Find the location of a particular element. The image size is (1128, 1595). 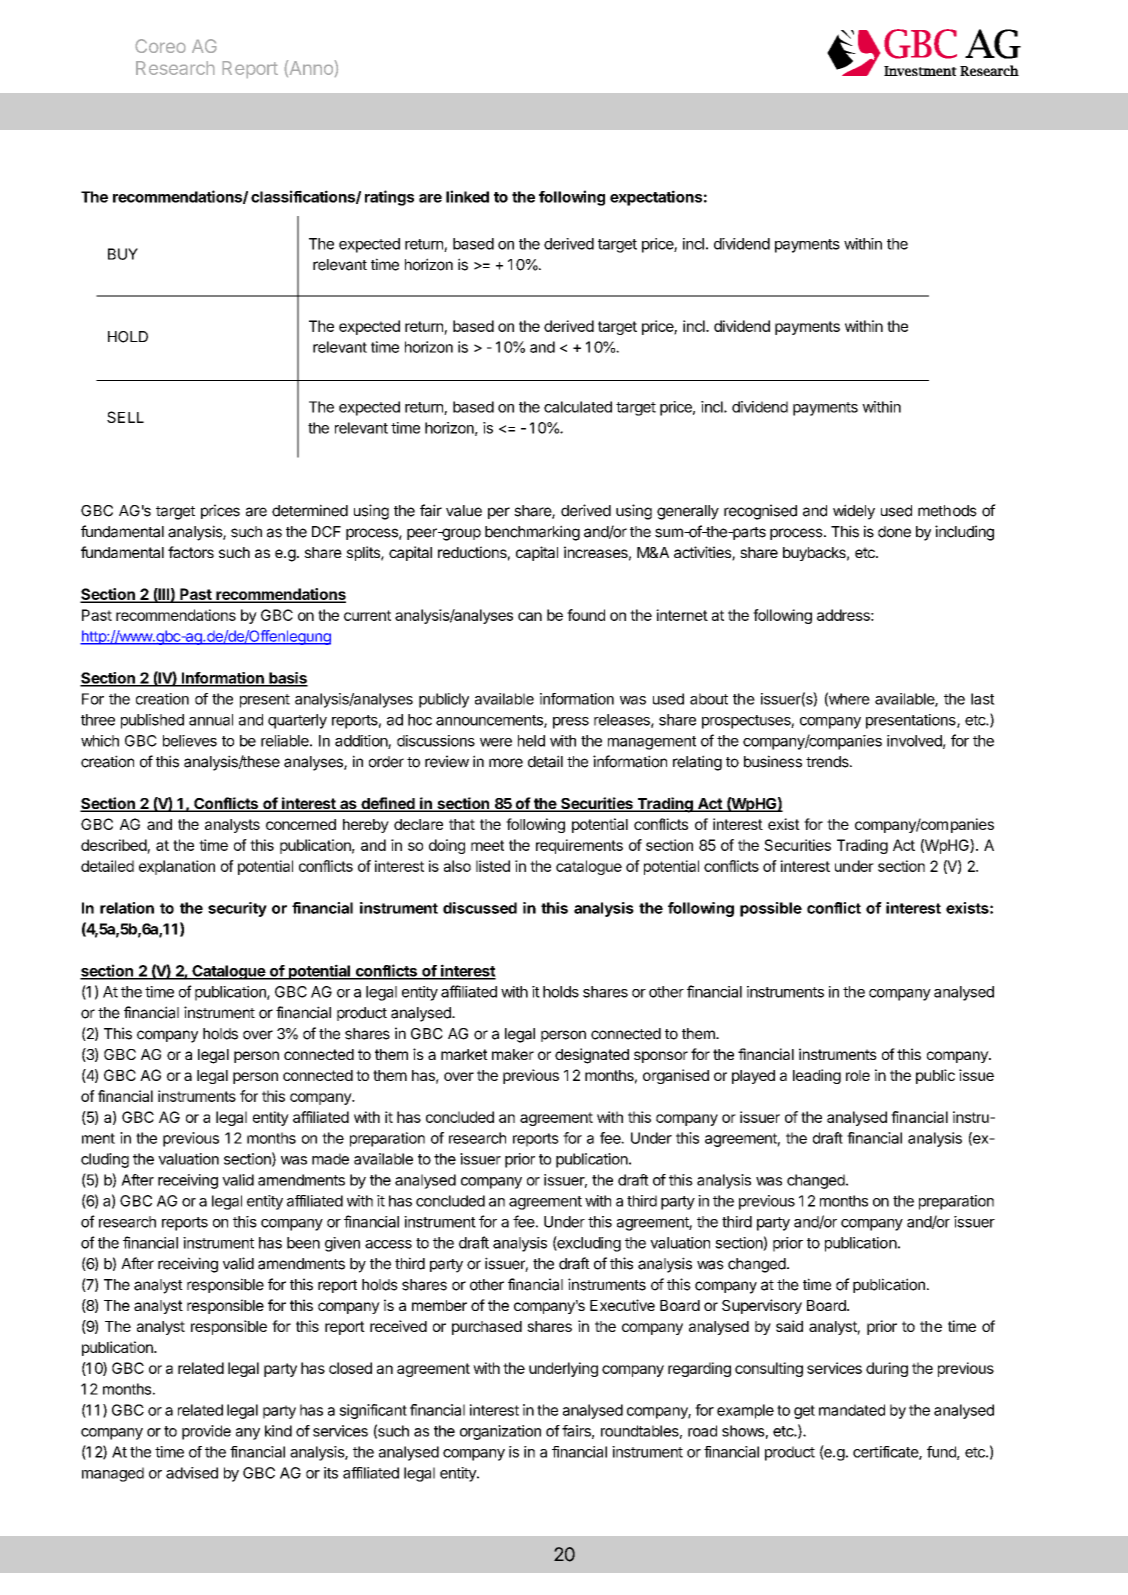

made is located at coordinates (330, 1159).
